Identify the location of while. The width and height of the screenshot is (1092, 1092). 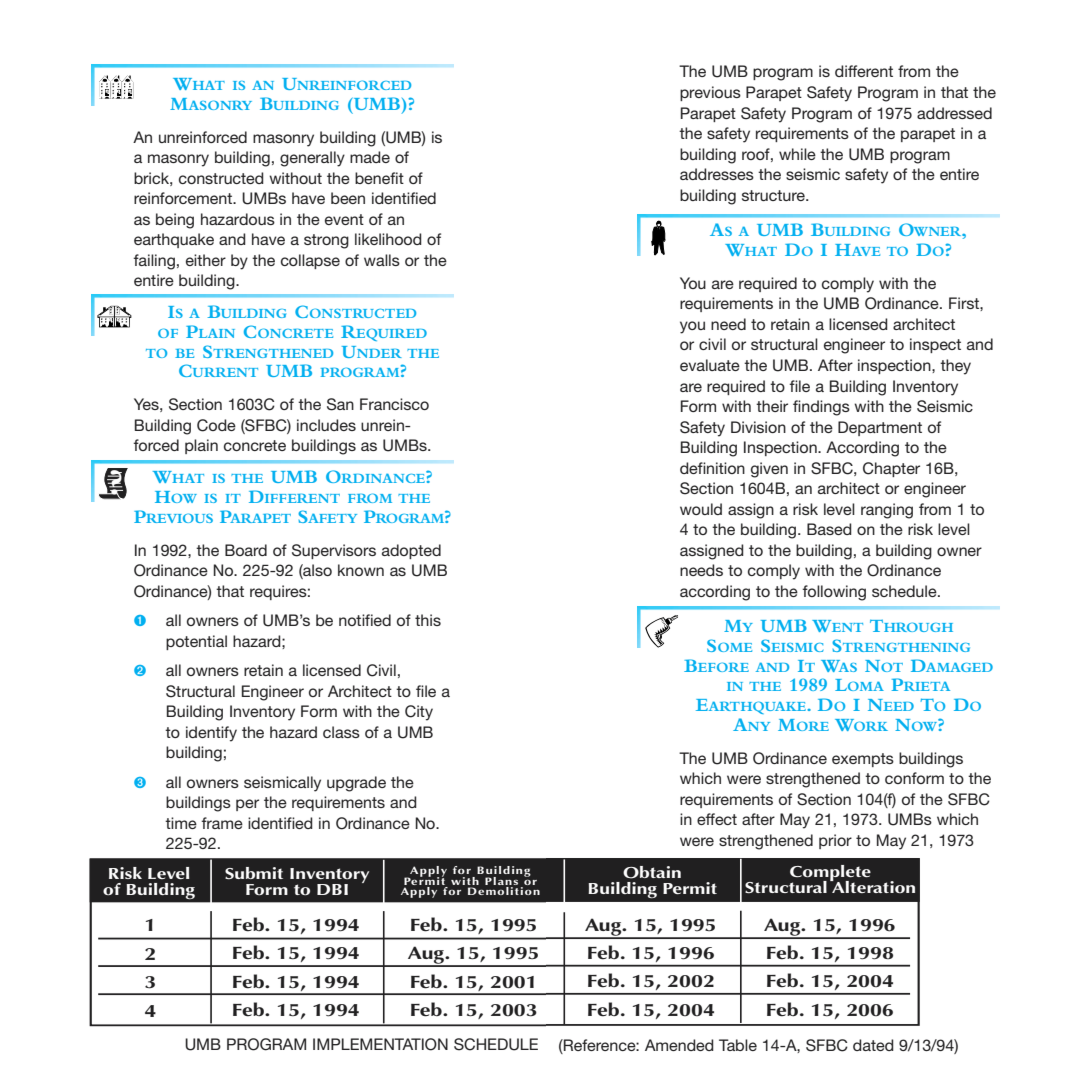
(797, 154).
